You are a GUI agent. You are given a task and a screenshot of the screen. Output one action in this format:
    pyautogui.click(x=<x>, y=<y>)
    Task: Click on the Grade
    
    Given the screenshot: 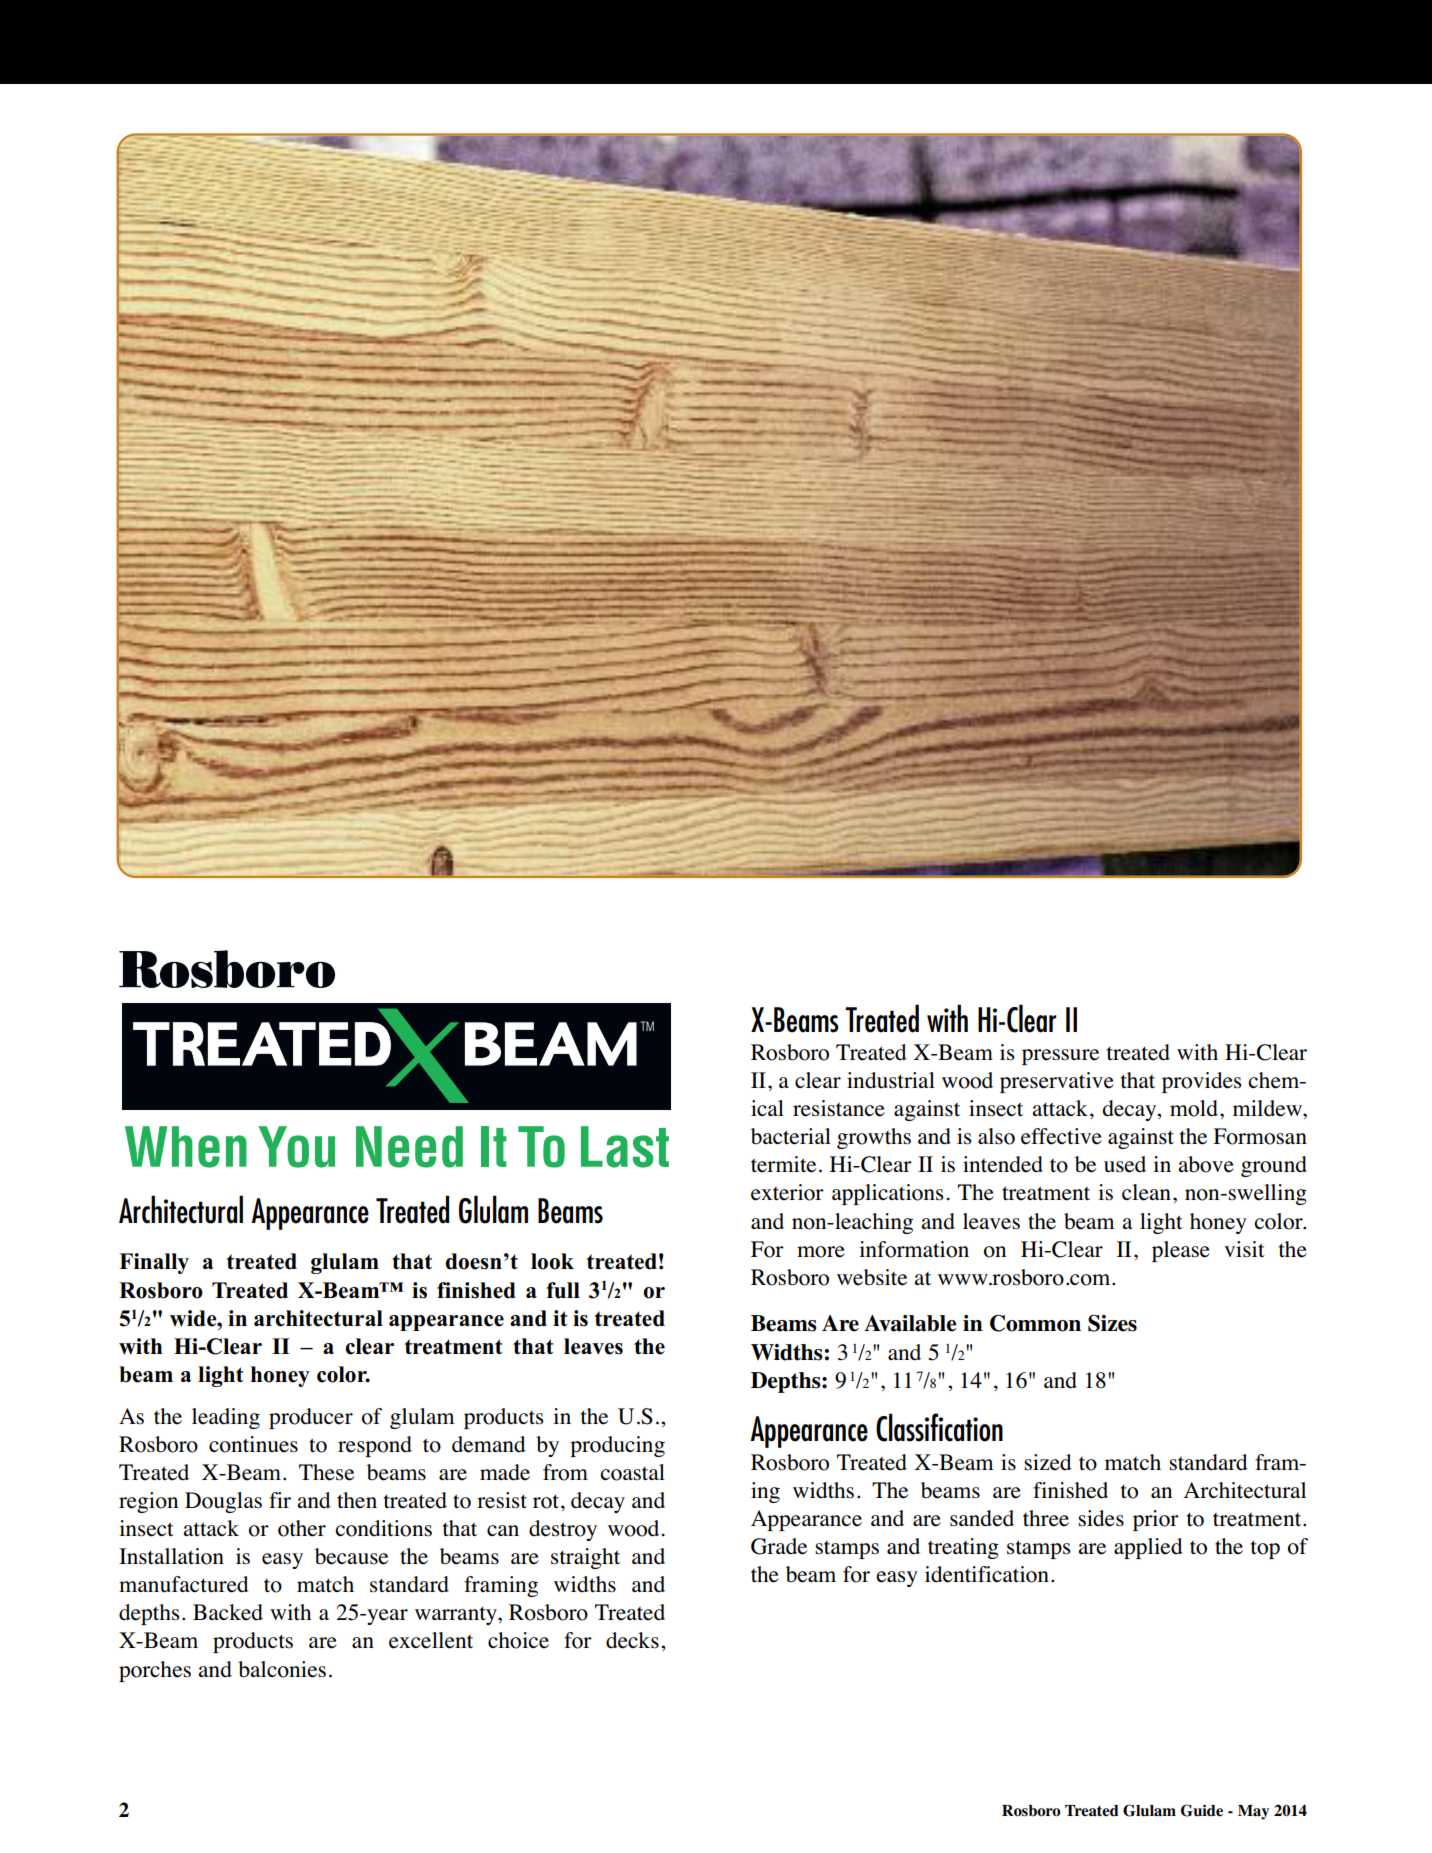 What is the action you would take?
    pyautogui.click(x=779, y=1546)
